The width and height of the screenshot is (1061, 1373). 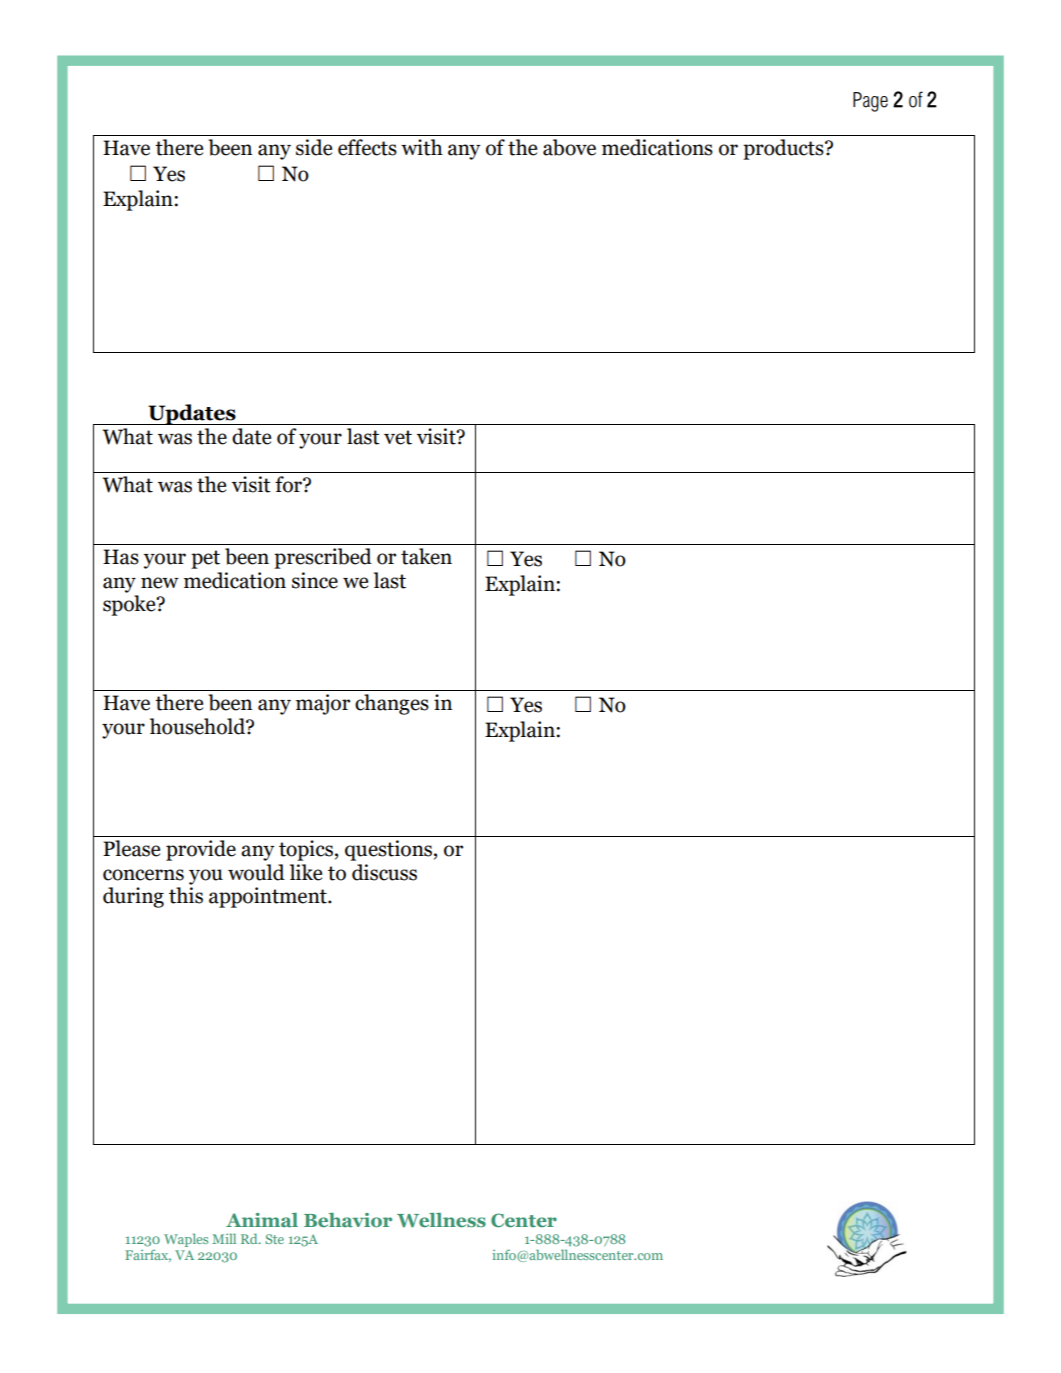 I want to click on spoke, so click(x=130, y=605).
